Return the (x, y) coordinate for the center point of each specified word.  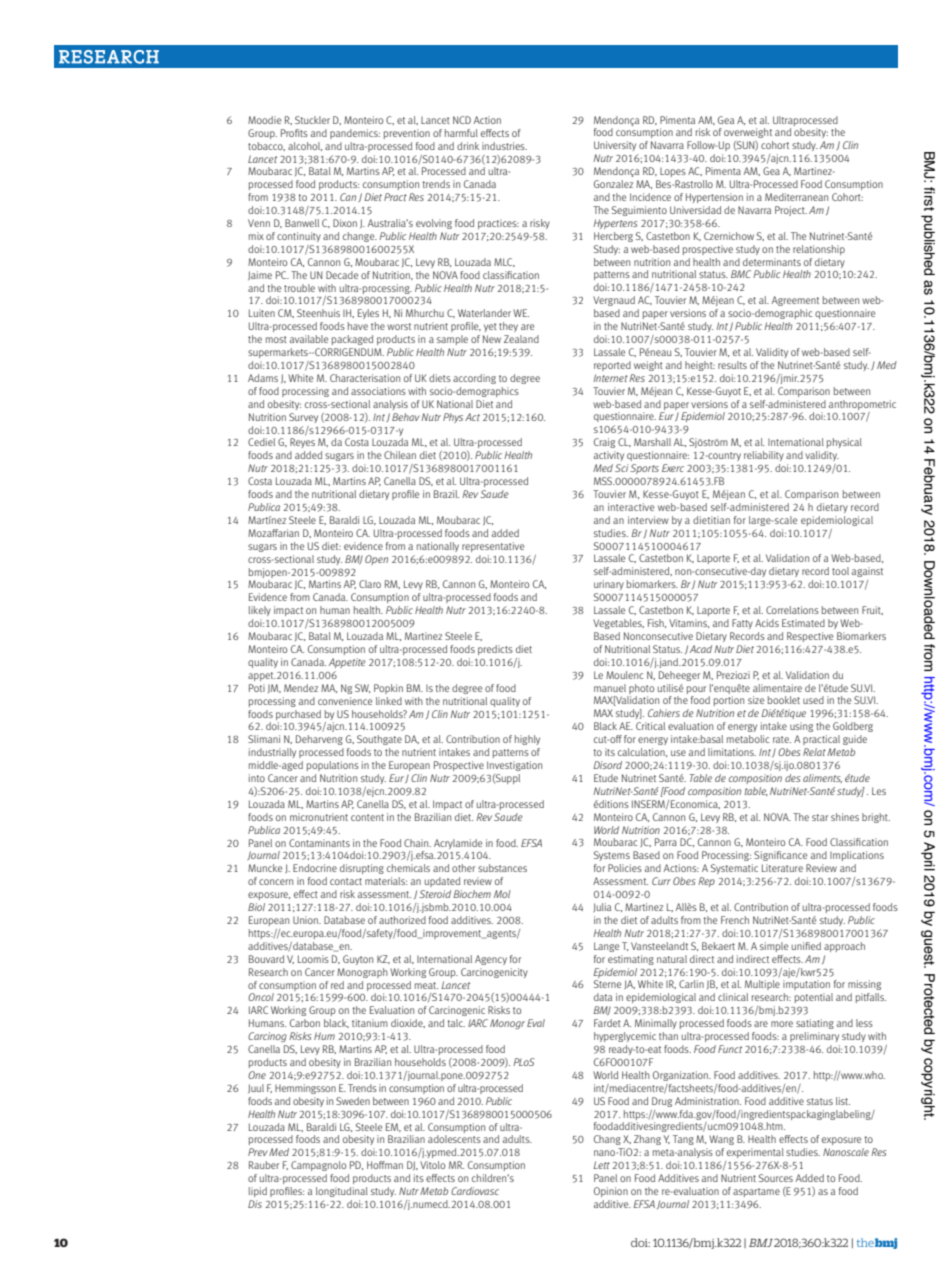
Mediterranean (796, 197)
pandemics (355, 134)
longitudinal (342, 1192)
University (615, 146)
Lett (601, 1165)
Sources (776, 1178)
